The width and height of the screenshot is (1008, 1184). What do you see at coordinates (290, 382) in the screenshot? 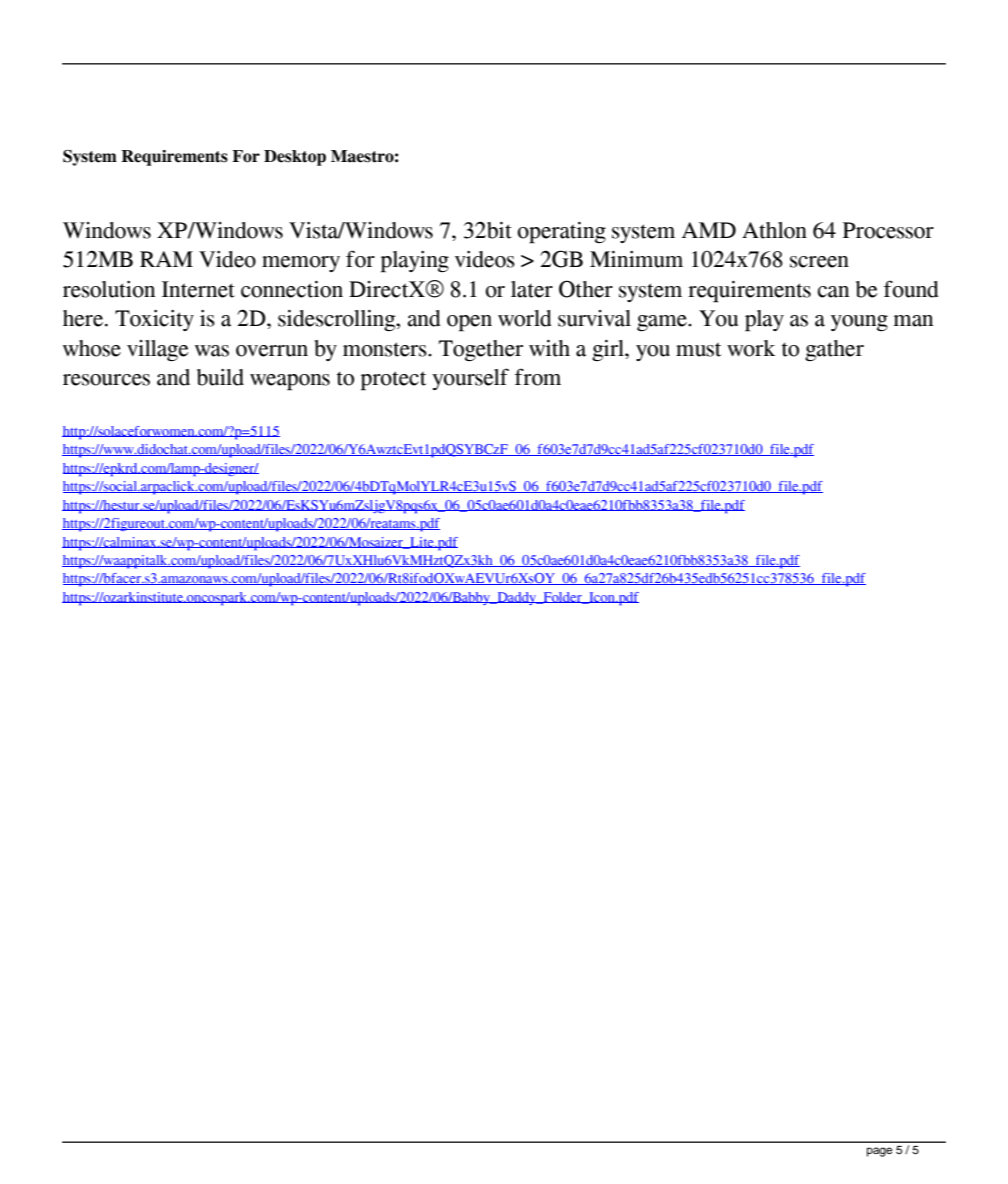
I see `weapons` at bounding box center [290, 382].
